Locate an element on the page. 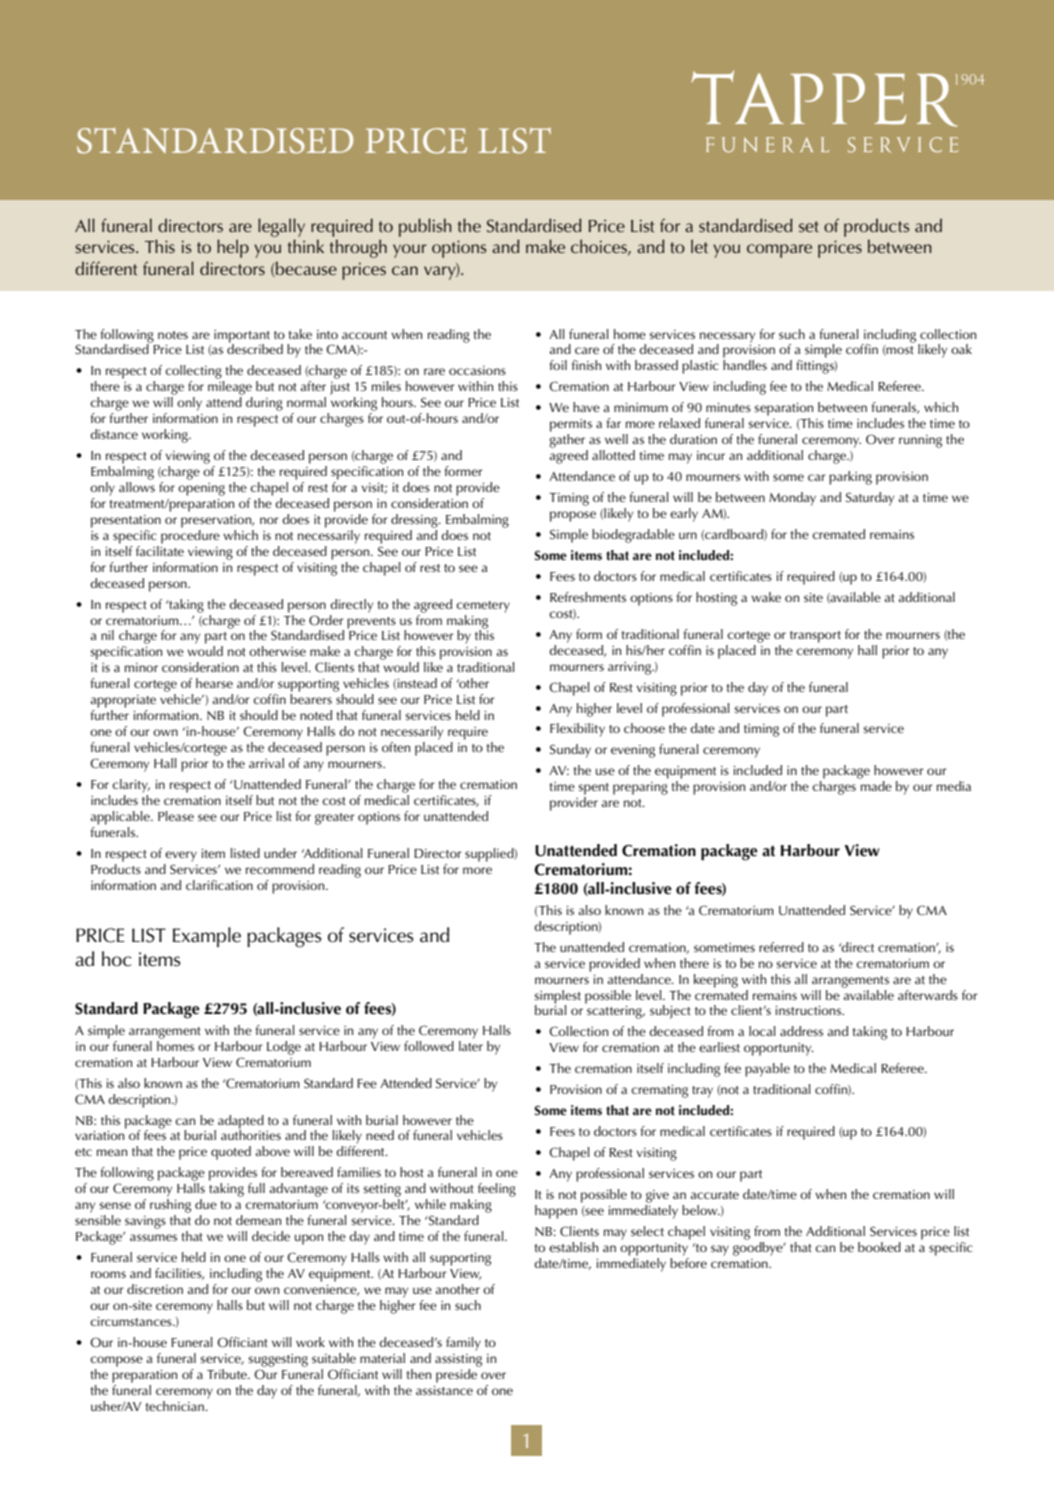  transport is located at coordinates (815, 637).
